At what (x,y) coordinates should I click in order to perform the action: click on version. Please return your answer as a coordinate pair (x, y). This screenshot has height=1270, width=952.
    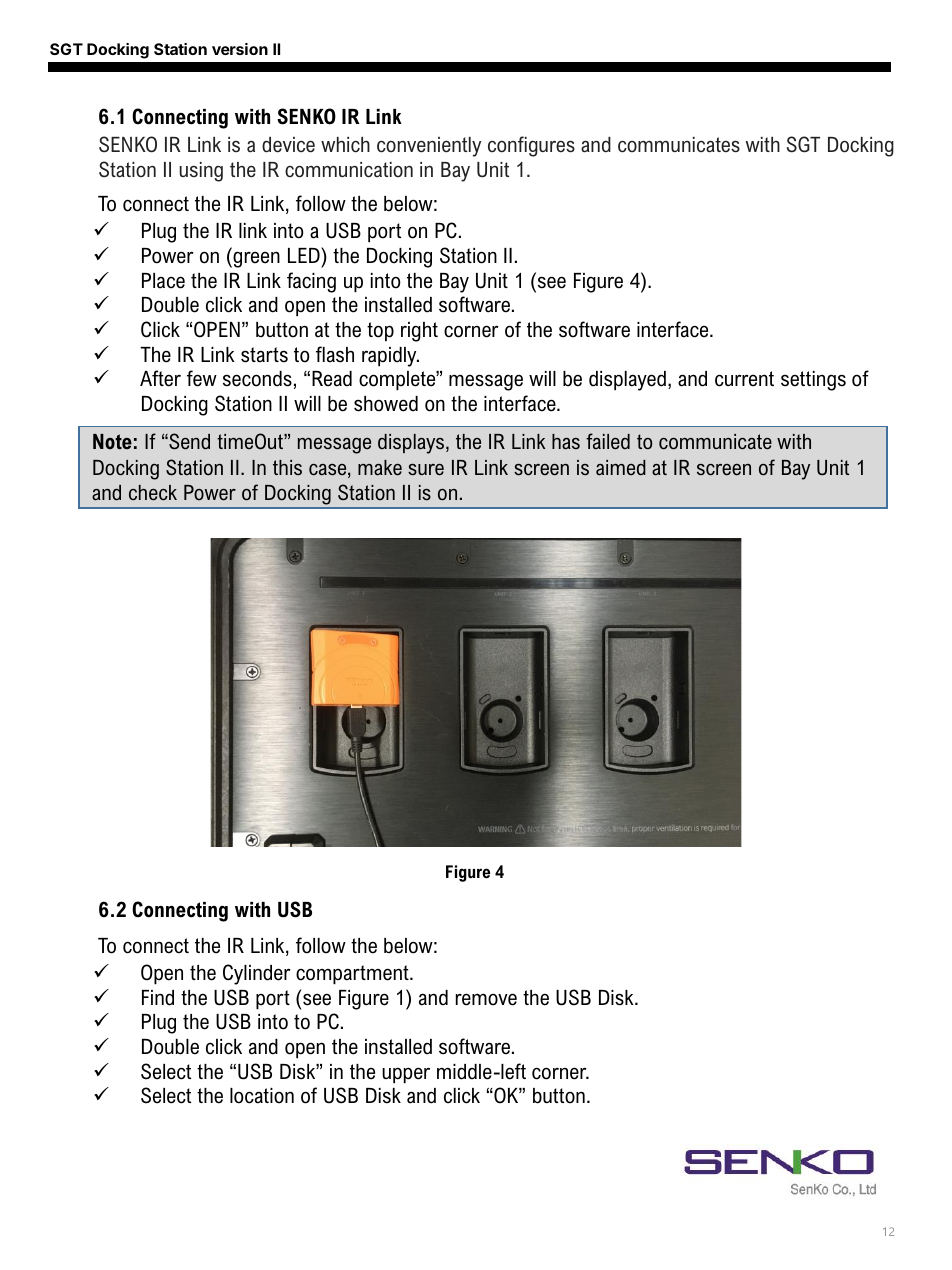
    Looking at the image, I should click on (240, 49).
